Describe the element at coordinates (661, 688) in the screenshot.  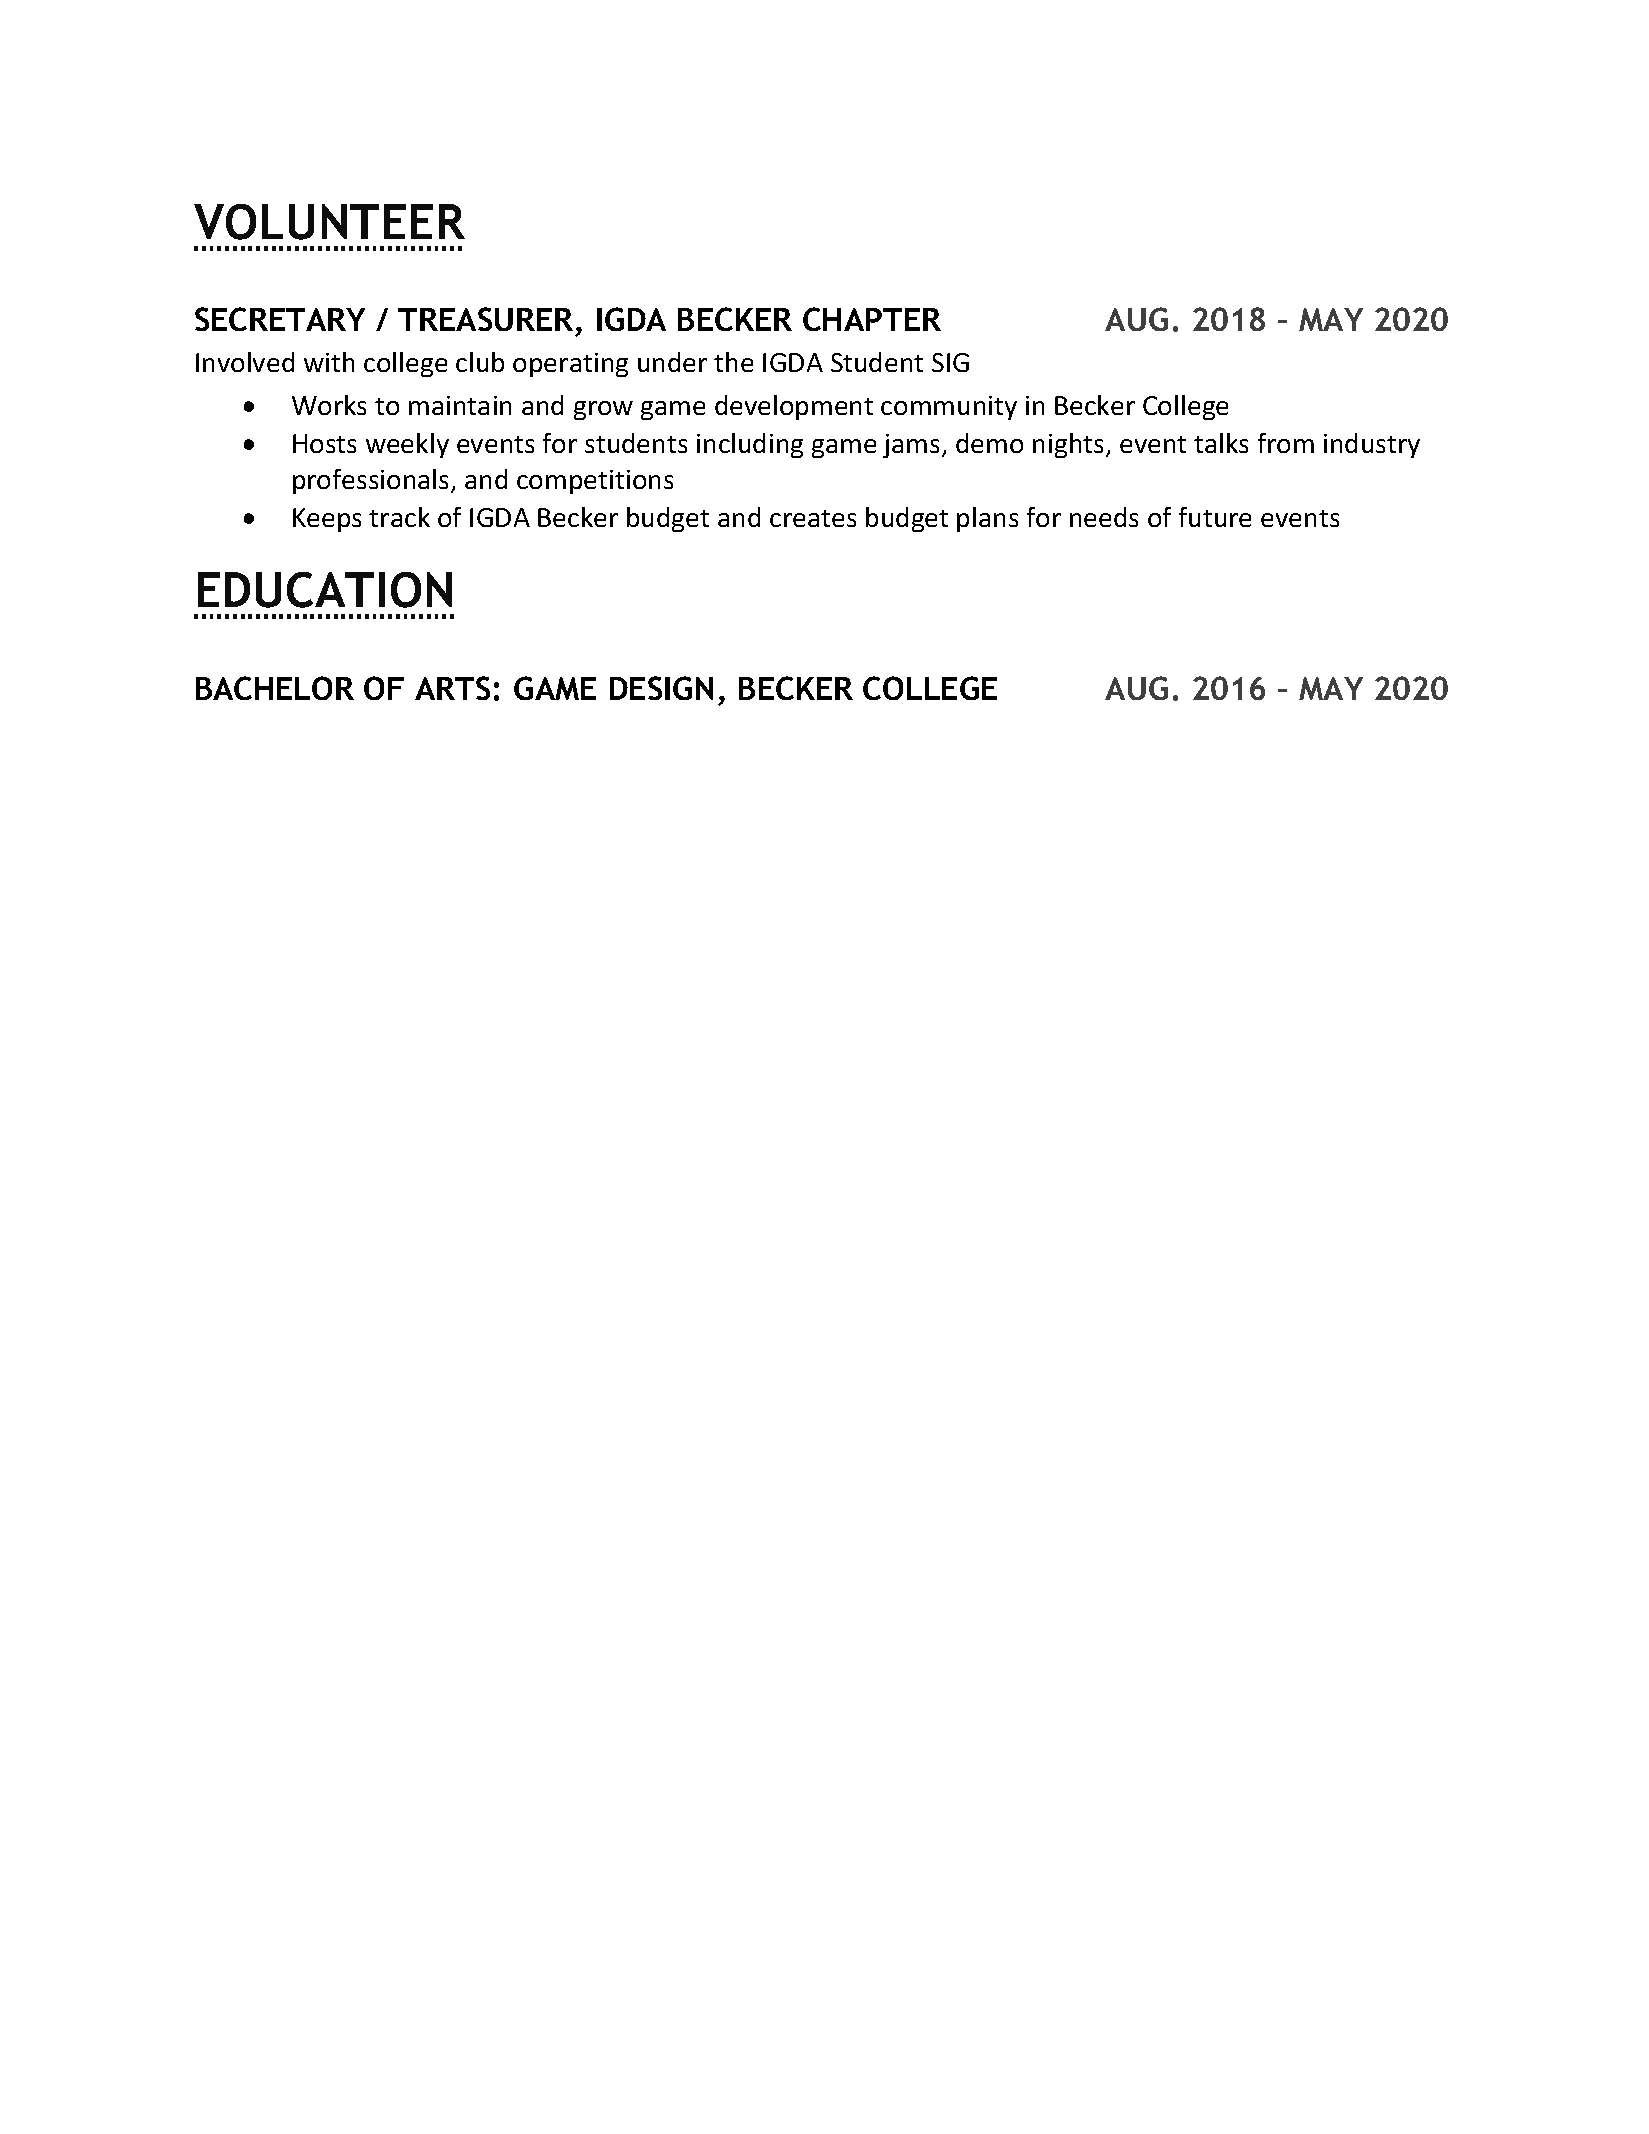
I see `DESIGN` at that location.
